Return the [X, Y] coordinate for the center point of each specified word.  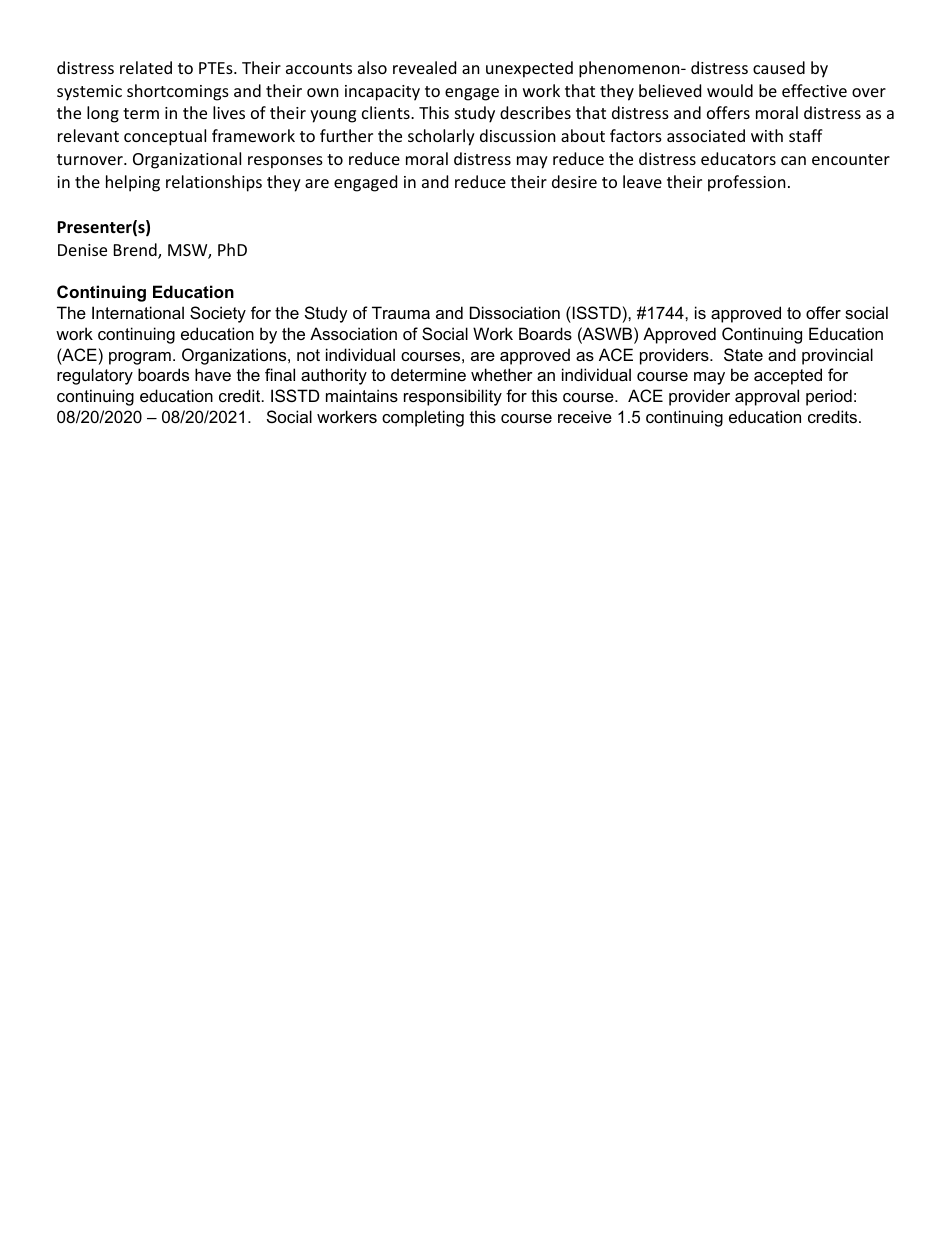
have [213, 374]
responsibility [453, 397]
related [146, 67]
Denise [82, 250]
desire [574, 181]
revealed [424, 67]
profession [747, 183]
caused [779, 67]
